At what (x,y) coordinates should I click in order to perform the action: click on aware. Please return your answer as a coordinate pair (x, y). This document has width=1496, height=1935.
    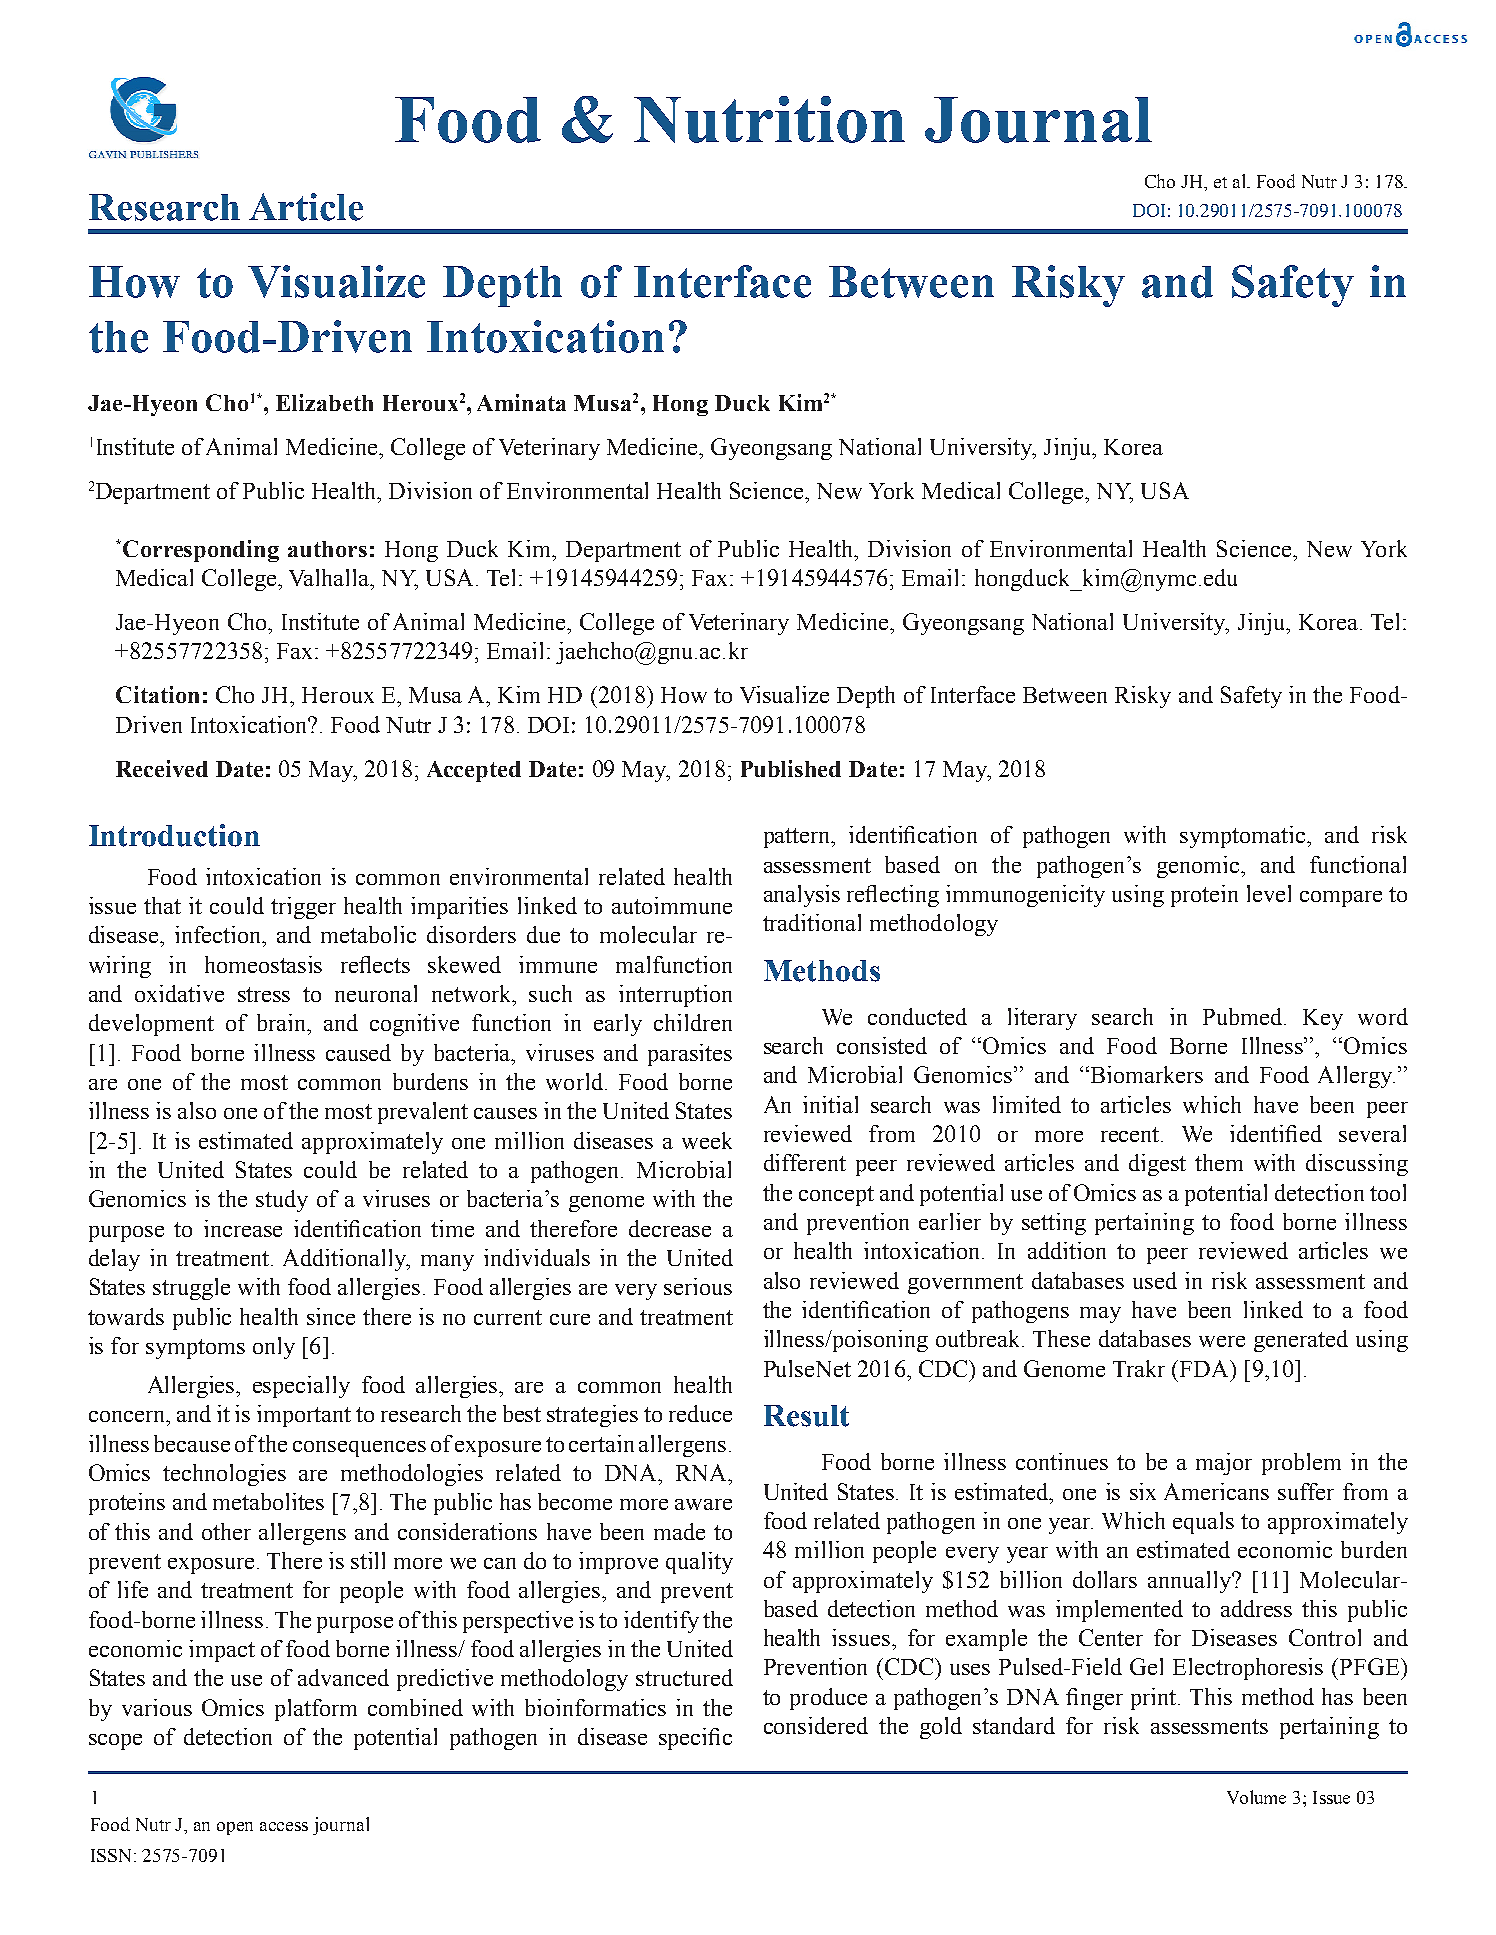
    Looking at the image, I should click on (703, 1504).
